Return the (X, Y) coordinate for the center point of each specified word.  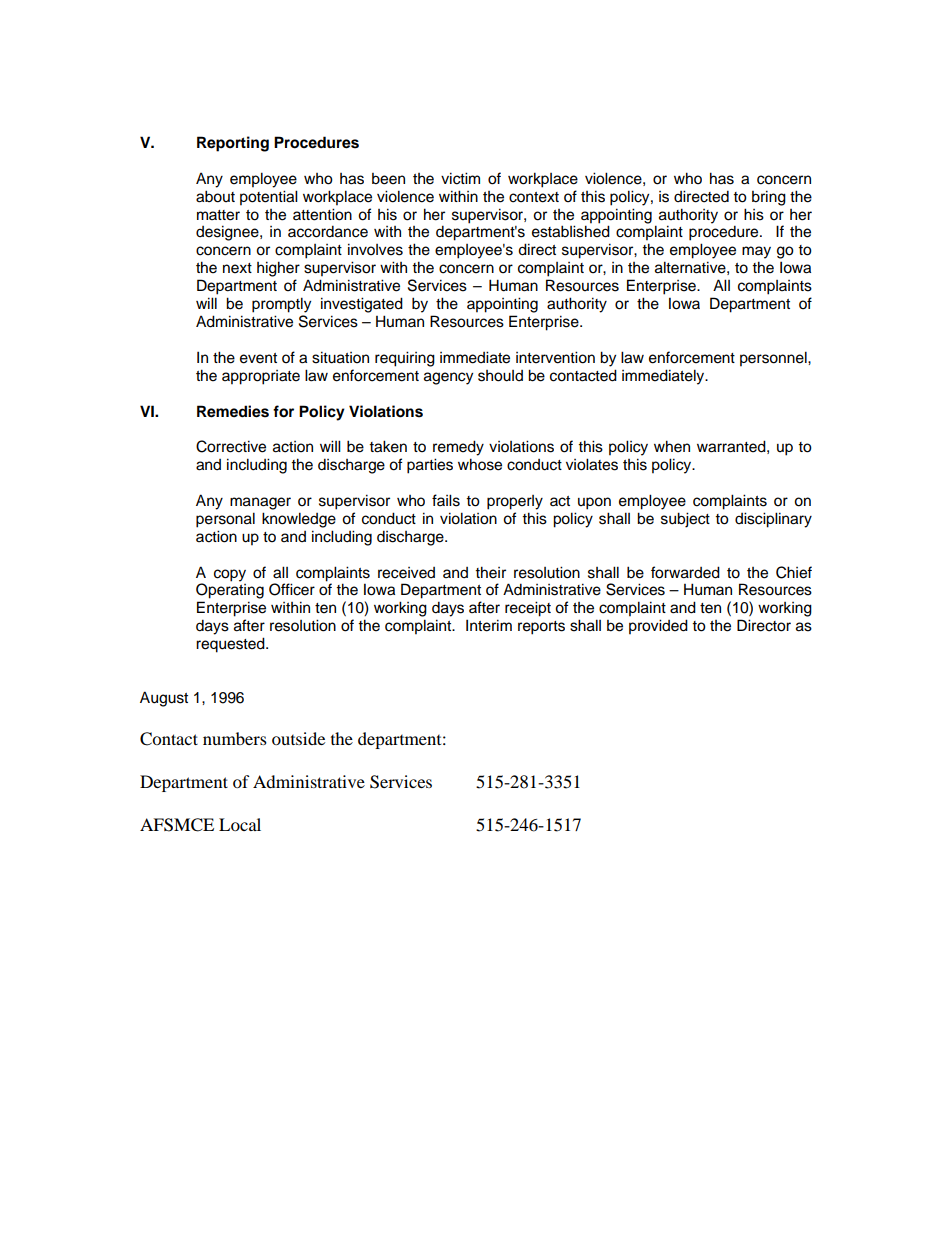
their (490, 572)
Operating (230, 591)
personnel (774, 359)
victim (460, 178)
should (500, 376)
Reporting (233, 144)
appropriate (261, 377)
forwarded (685, 572)
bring (769, 198)
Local (240, 824)
